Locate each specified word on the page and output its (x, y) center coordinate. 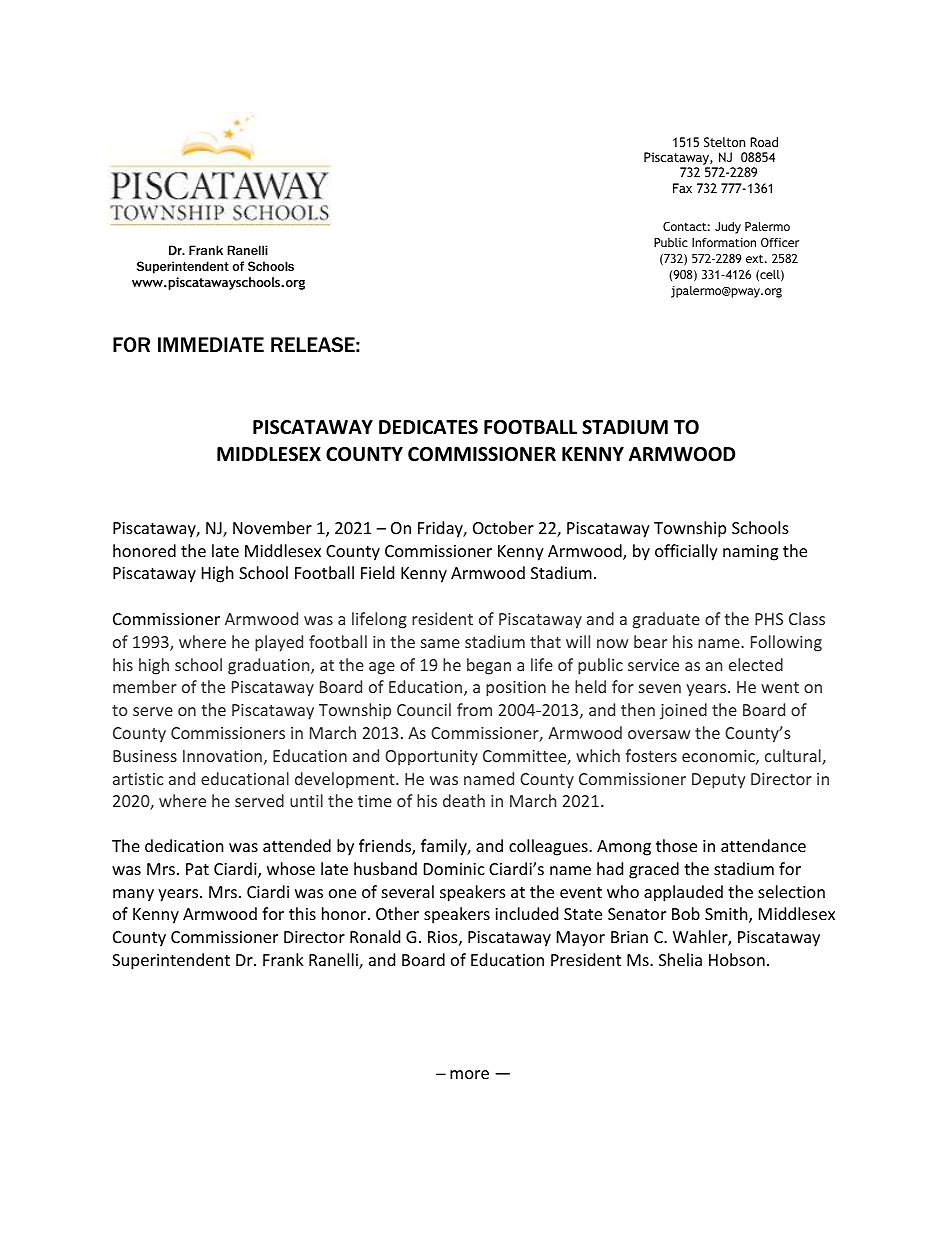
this (302, 913)
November (272, 527)
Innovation (222, 756)
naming (750, 553)
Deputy (718, 781)
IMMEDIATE (211, 344)
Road (764, 142)
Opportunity (431, 758)
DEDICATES (428, 427)
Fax (682, 188)
